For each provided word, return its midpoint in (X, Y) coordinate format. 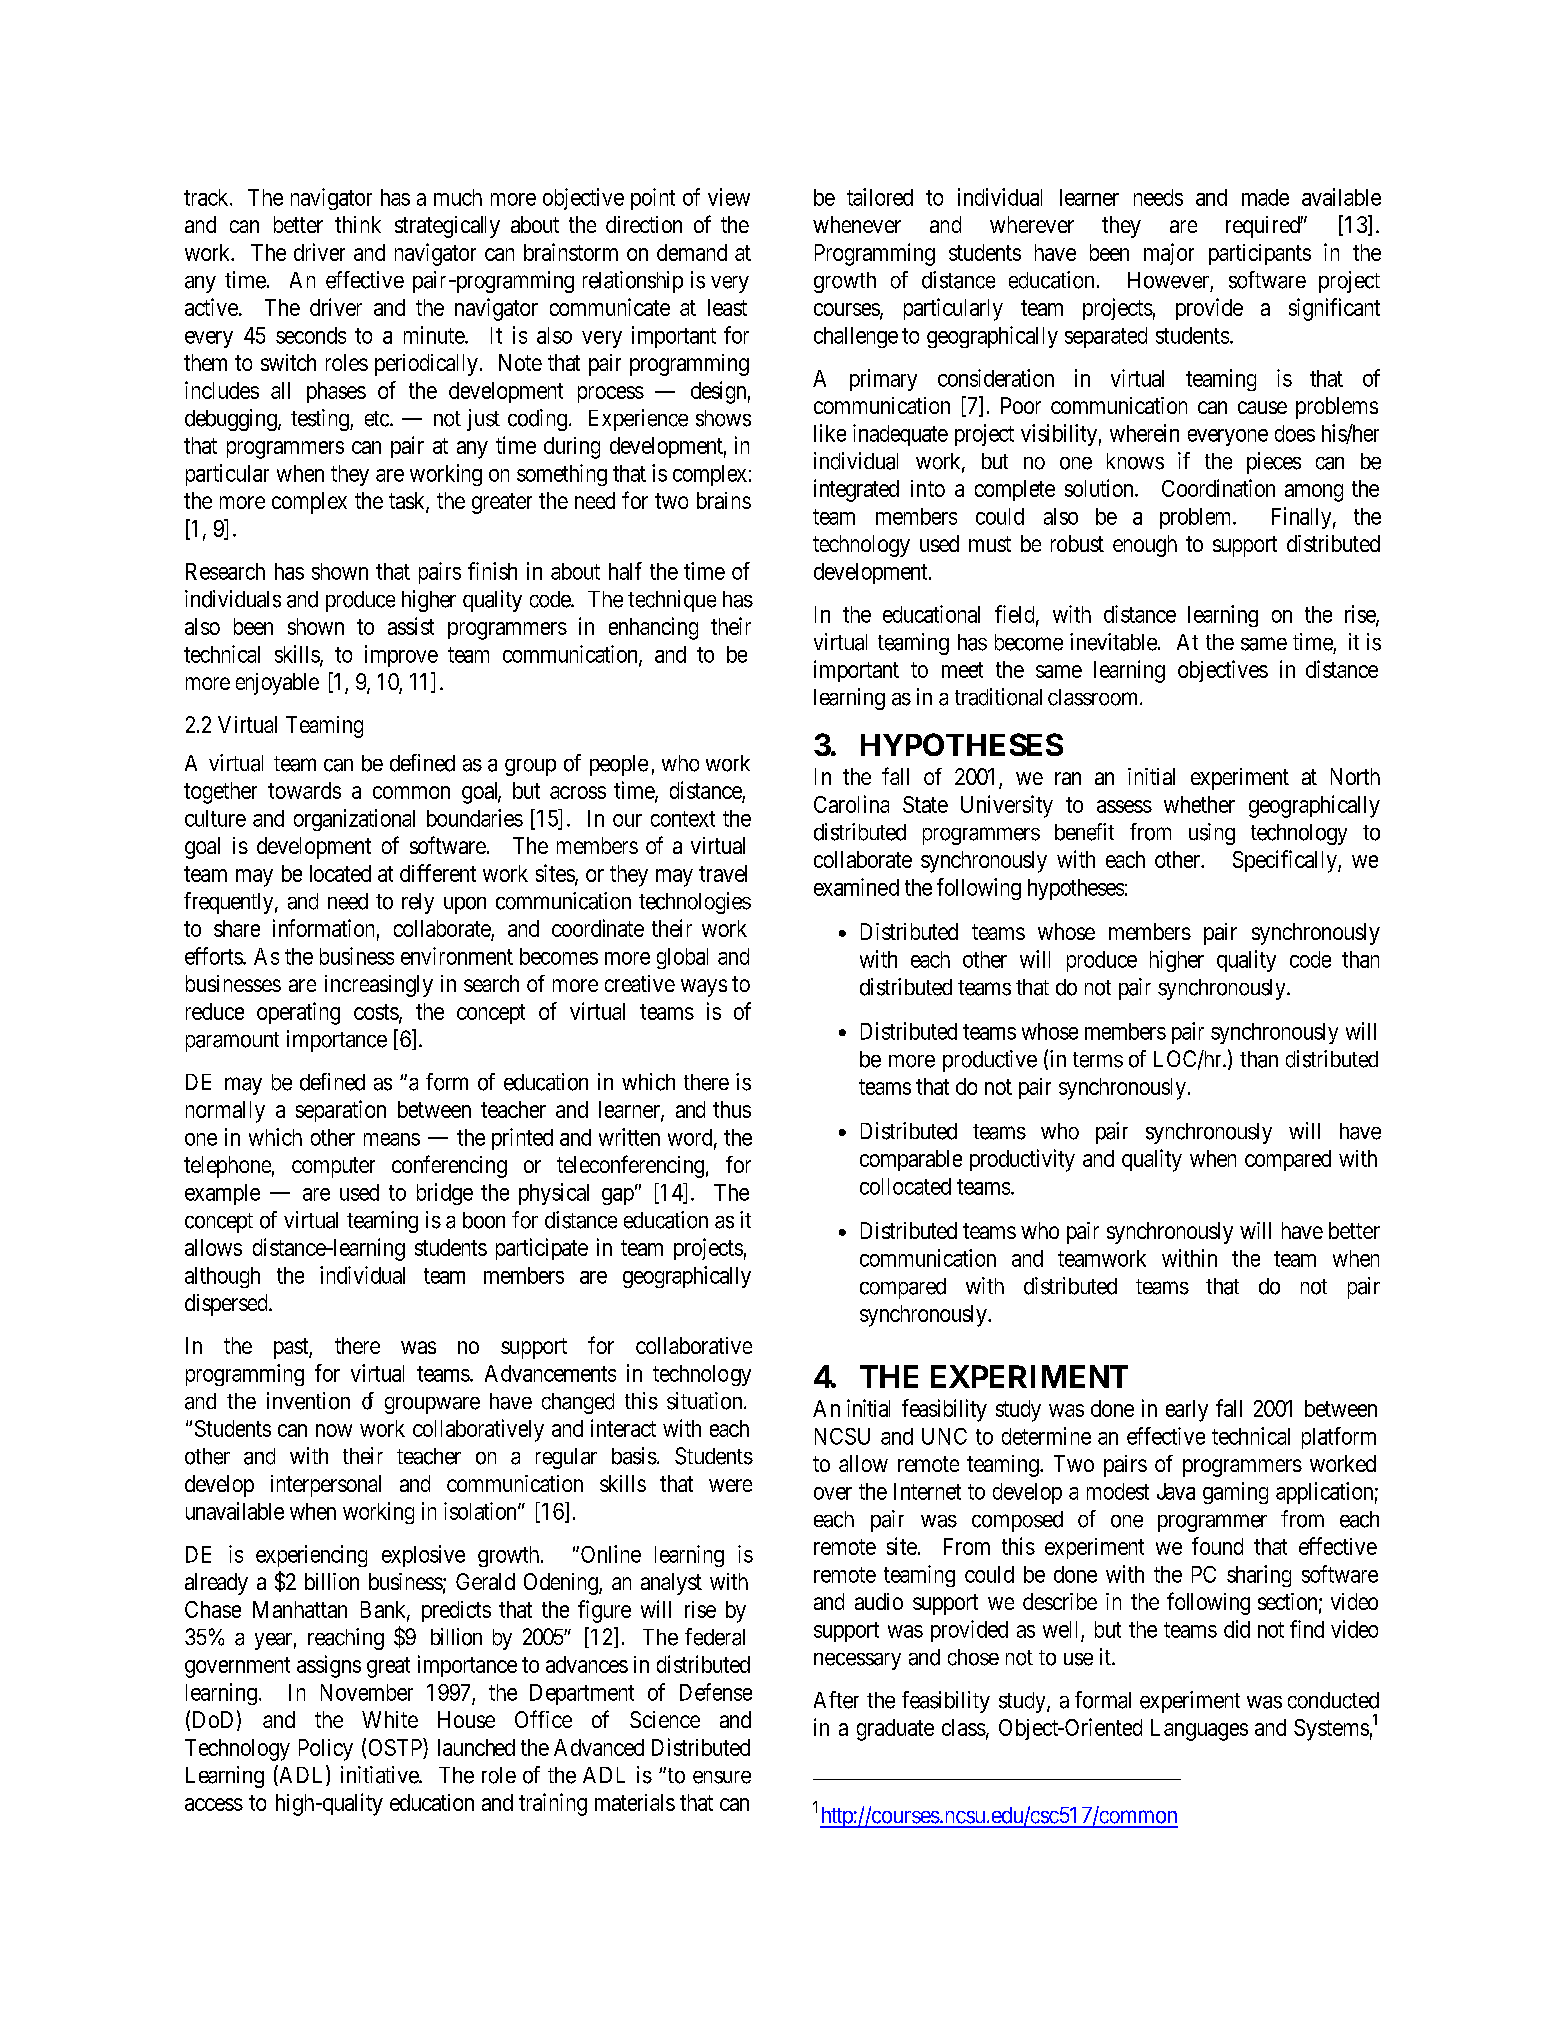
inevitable (1113, 642)
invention (308, 1401)
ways (704, 988)
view (729, 197)
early (1187, 1411)
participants (1260, 254)
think (358, 224)
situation (706, 1401)
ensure (722, 1777)
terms (1098, 1060)
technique (672, 601)
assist (411, 626)
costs (377, 1013)
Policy (326, 1750)
